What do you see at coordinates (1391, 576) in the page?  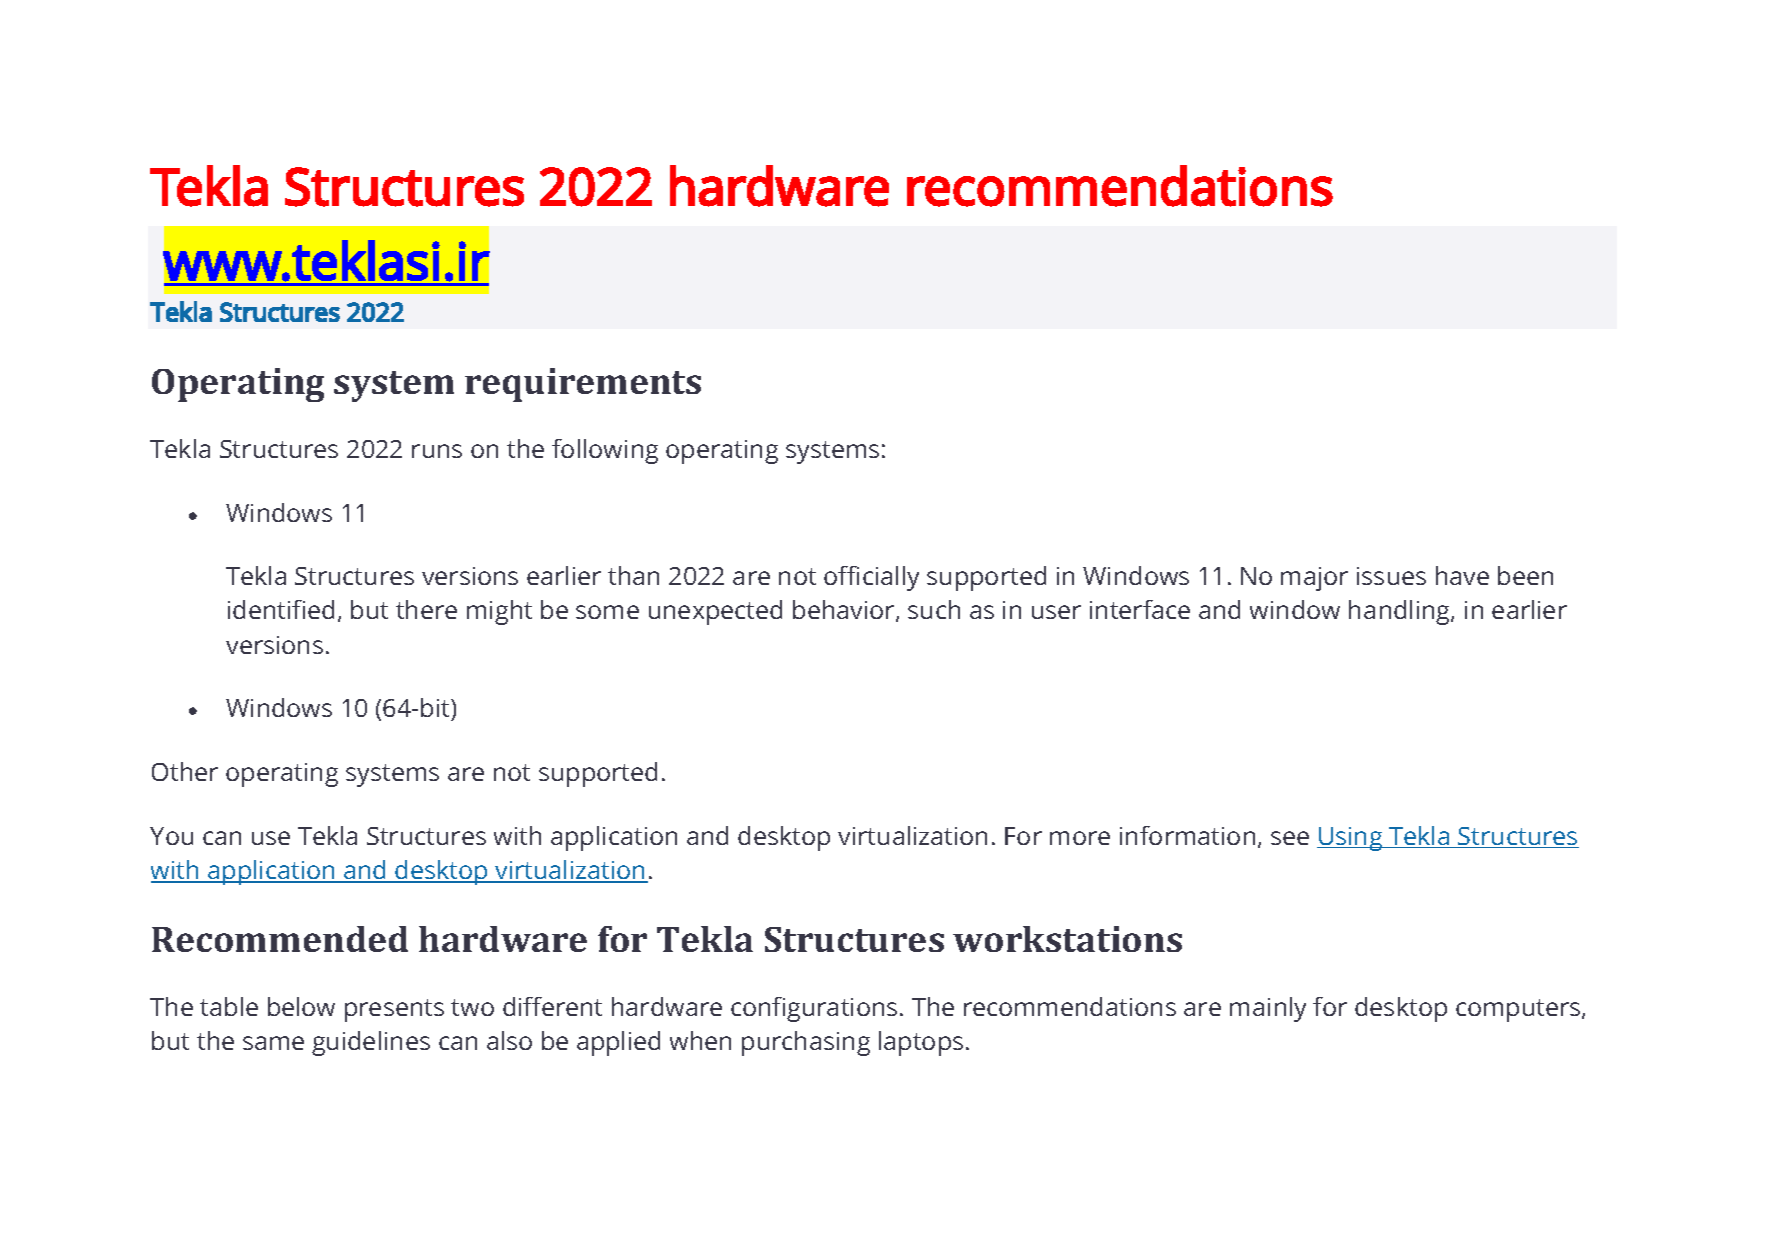 I see `issues` at bounding box center [1391, 576].
